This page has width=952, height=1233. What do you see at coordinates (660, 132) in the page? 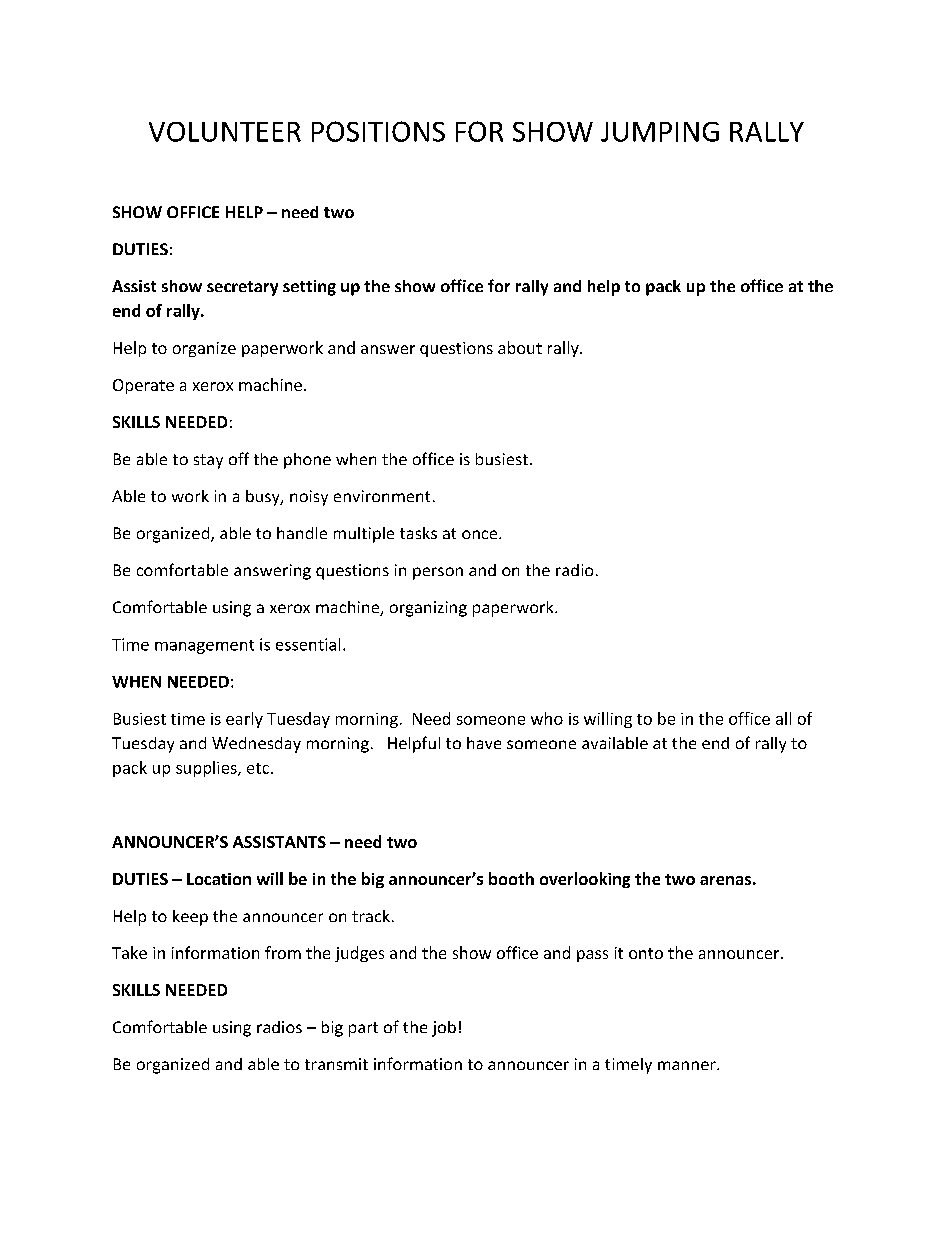
I see `JUMPING` at bounding box center [660, 132].
